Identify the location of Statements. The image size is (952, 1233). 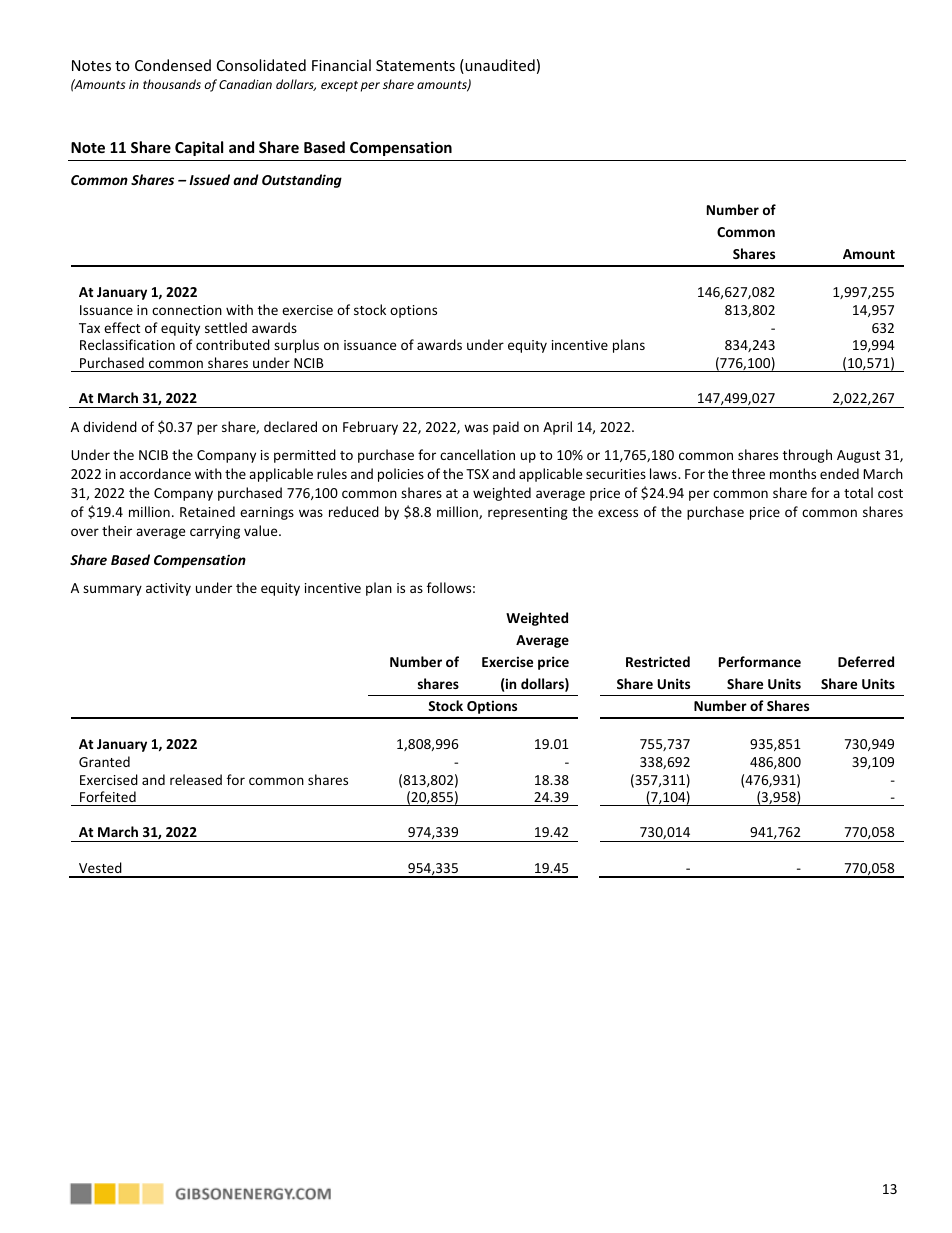
(415, 65).
